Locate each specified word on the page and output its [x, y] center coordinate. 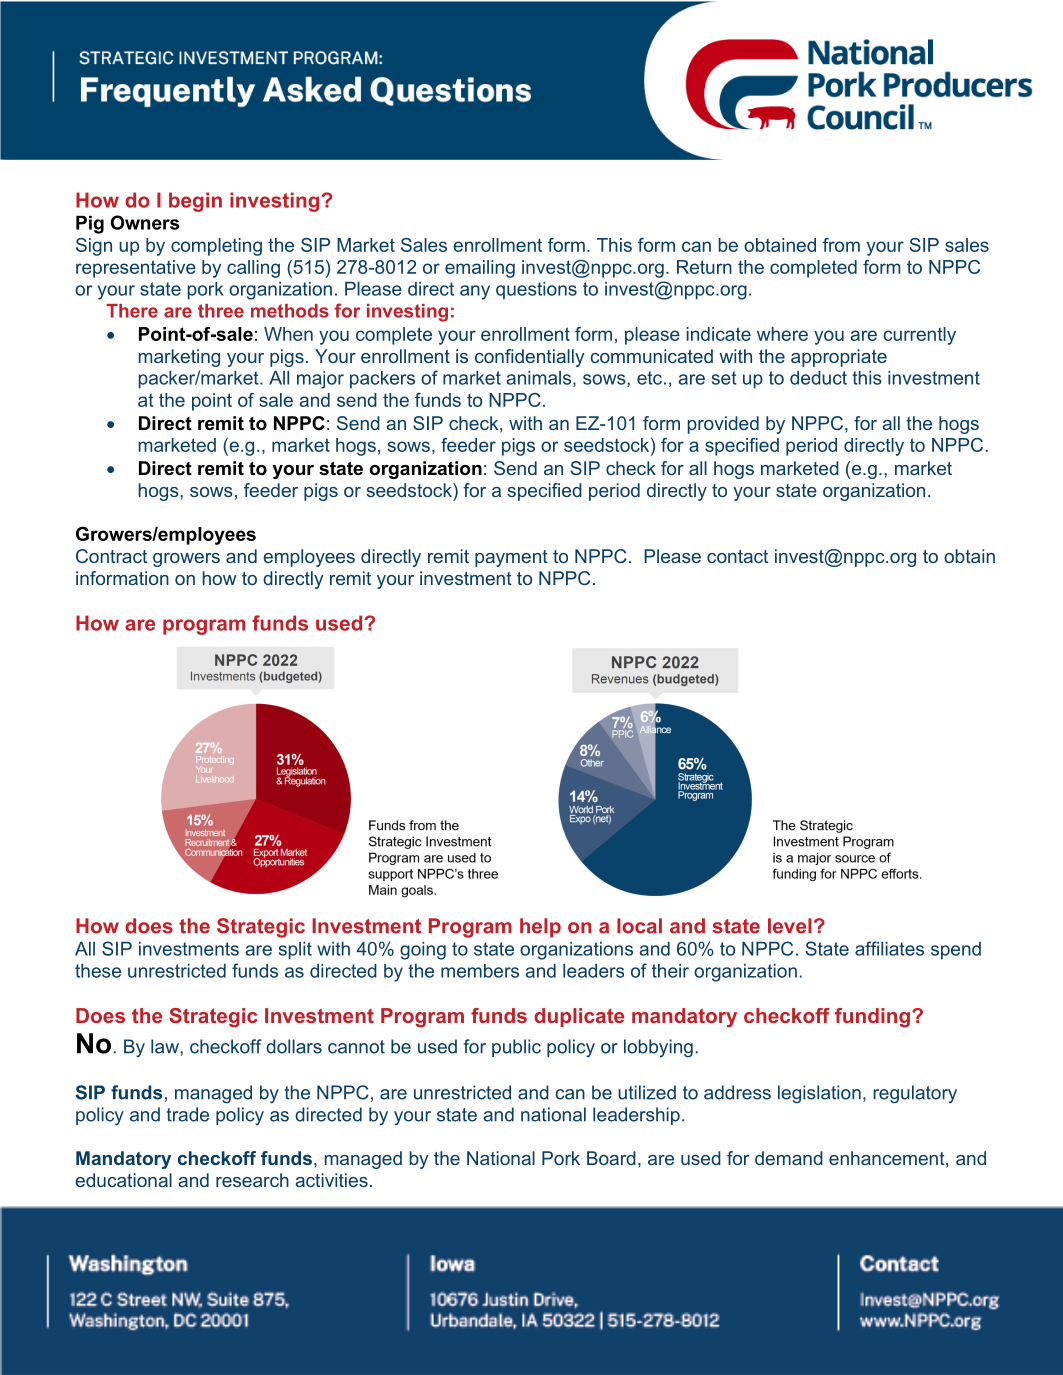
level [790, 926]
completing [216, 247]
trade [187, 1114]
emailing [480, 269]
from [841, 245]
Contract [111, 556]
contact [737, 556]
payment [511, 558]
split [295, 951]
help [540, 928]
